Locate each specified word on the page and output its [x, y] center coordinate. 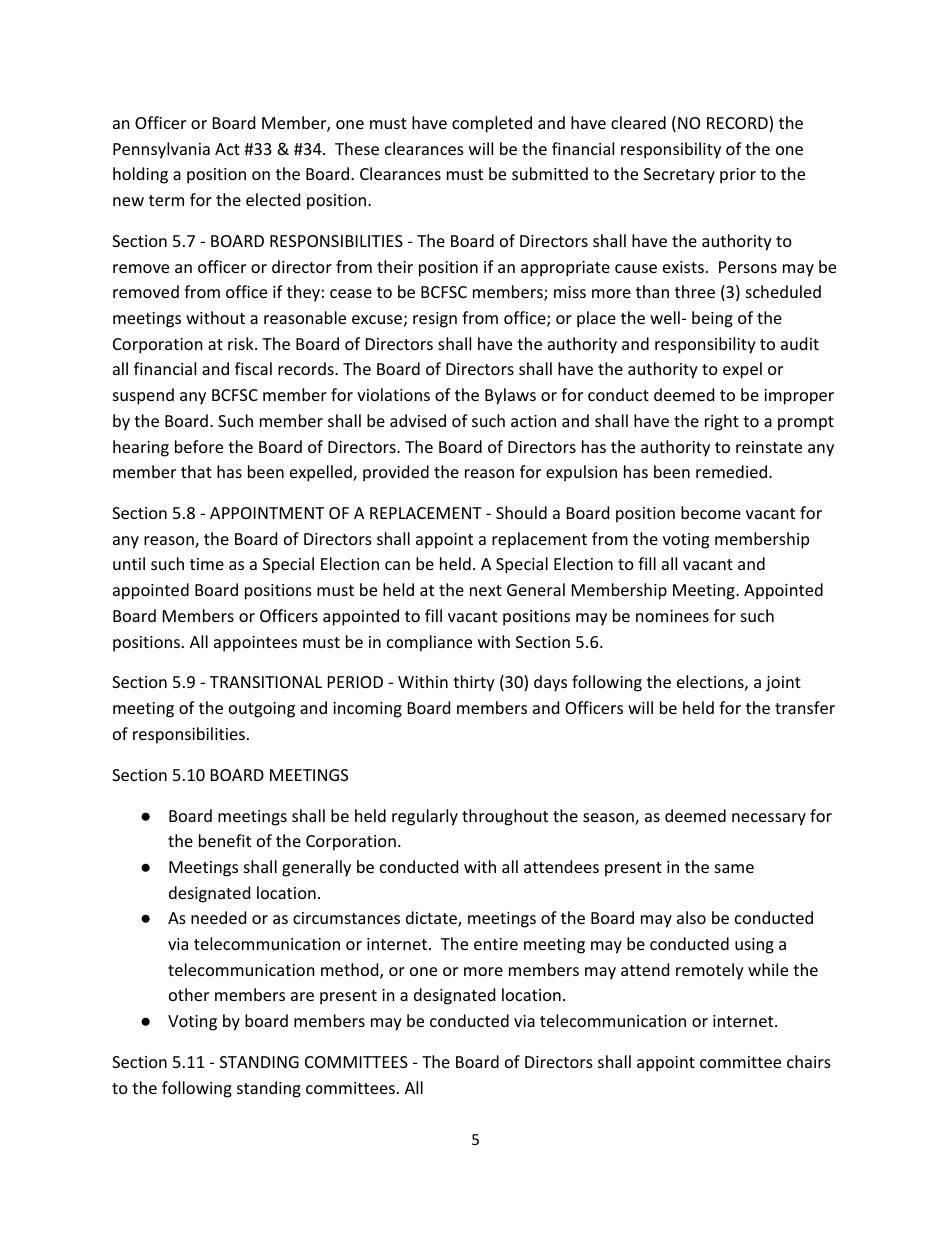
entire [496, 944]
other [189, 994]
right [722, 422]
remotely [710, 971]
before [199, 446]
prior [738, 176]
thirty [474, 683]
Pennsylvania [161, 150]
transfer [805, 707]
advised [418, 420]
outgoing [262, 710]
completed [492, 124]
